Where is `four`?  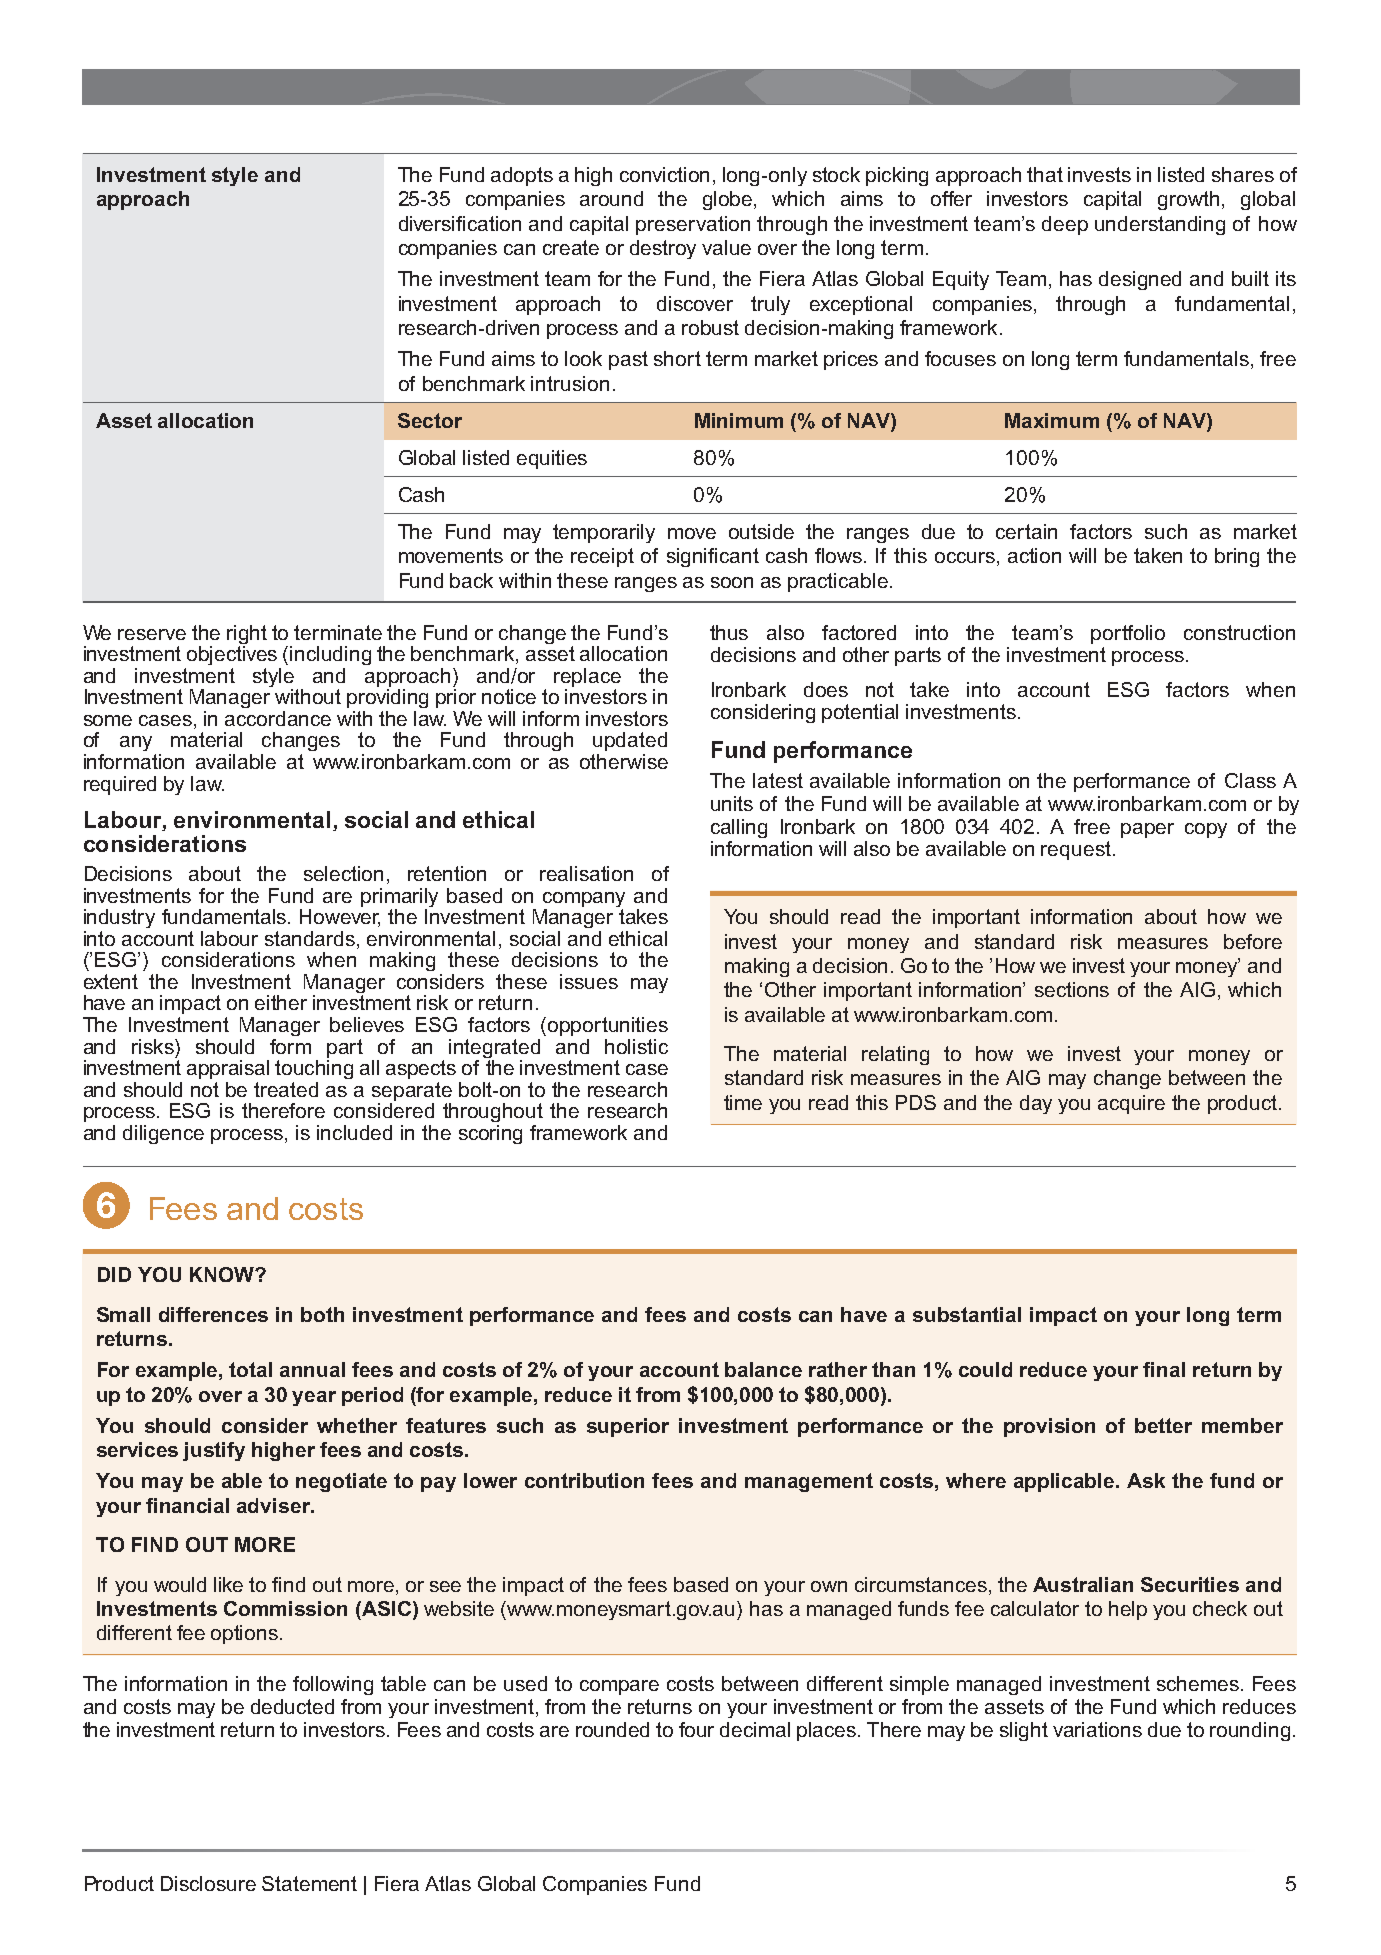 four is located at coordinates (696, 1729).
